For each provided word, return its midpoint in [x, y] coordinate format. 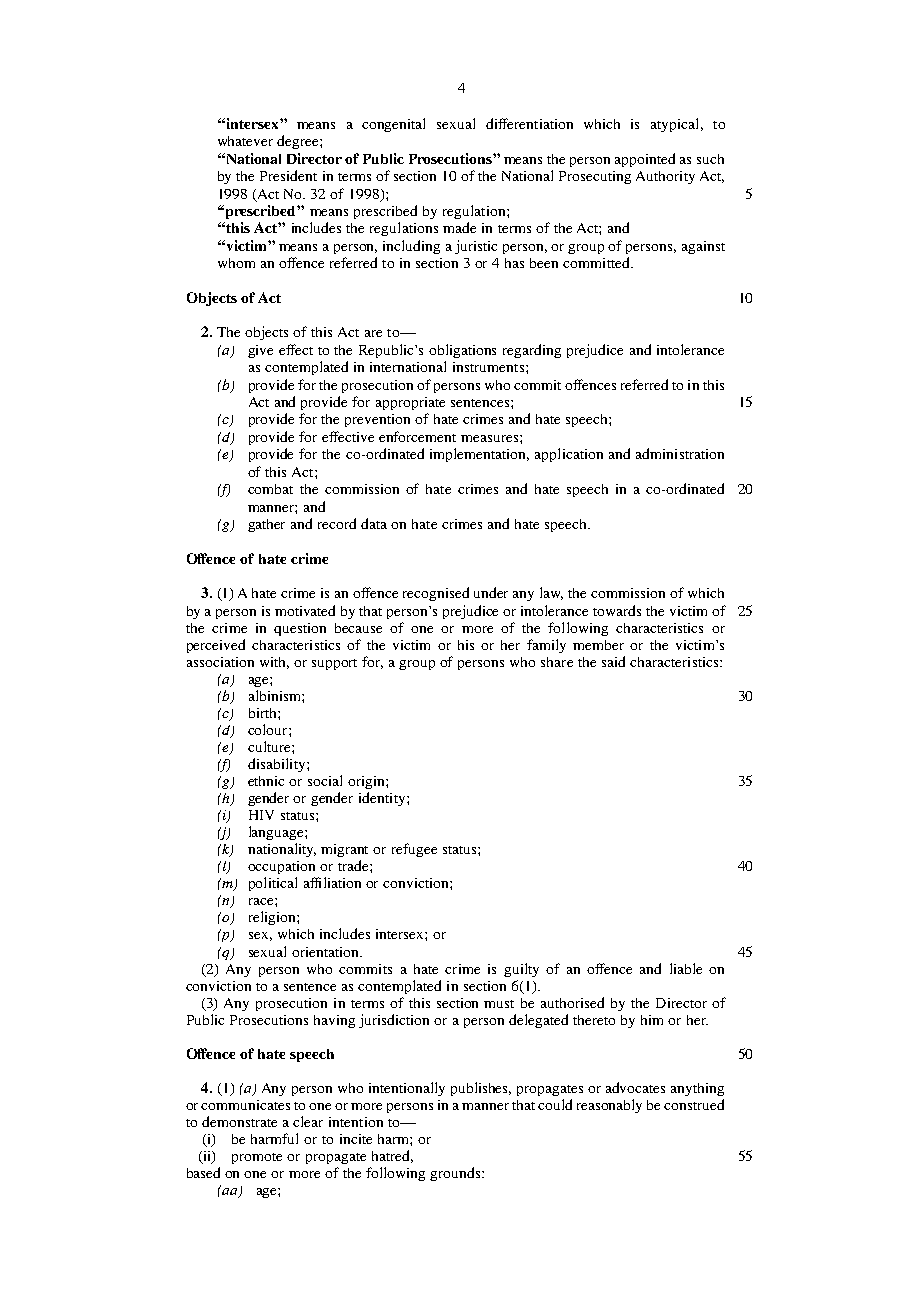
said [613, 661]
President [288, 175]
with [274, 663]
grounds [456, 1174]
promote [257, 1158]
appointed [645, 160]
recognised [436, 594]
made [459, 227]
